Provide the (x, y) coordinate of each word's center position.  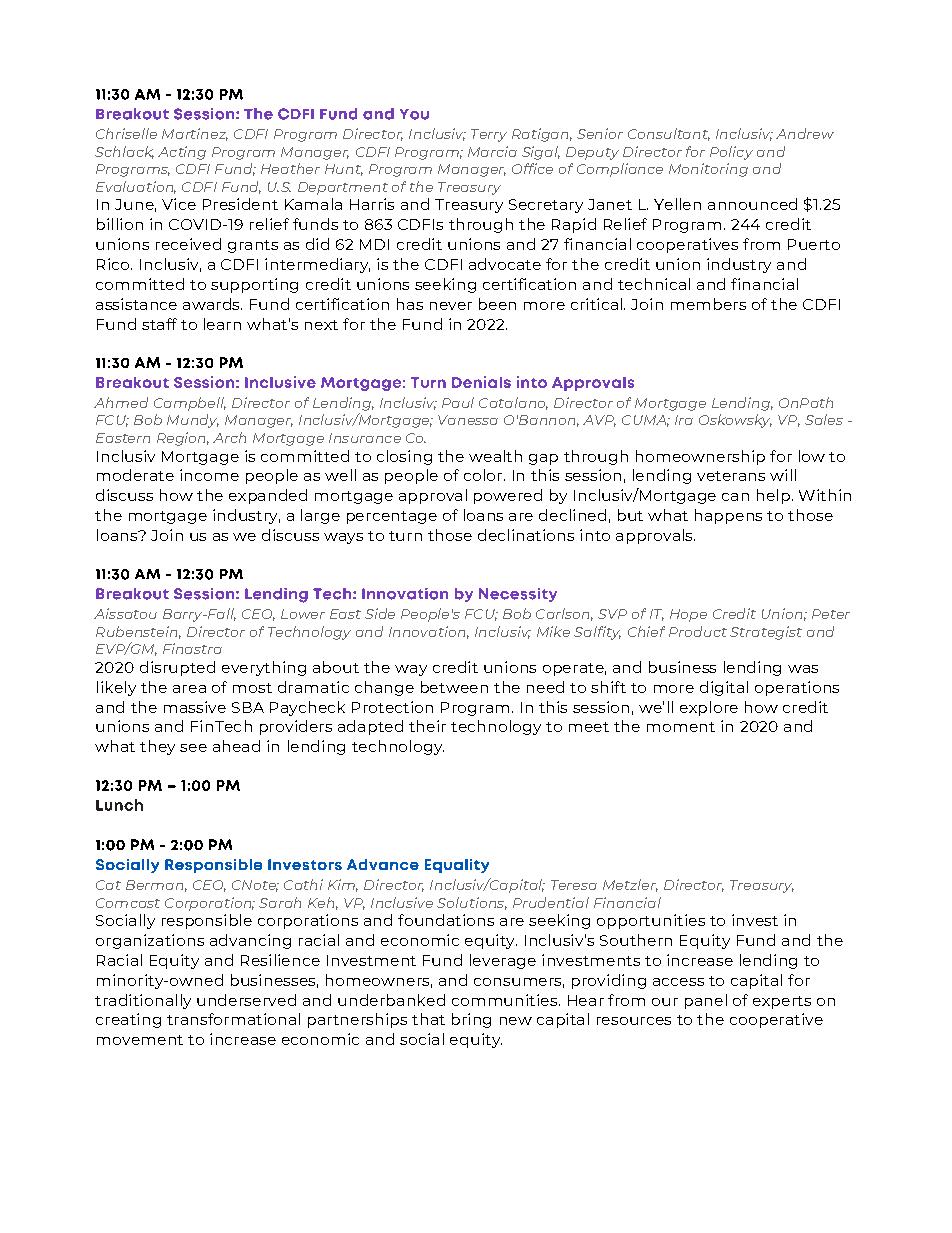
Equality (457, 866)
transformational (233, 1019)
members (708, 304)
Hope (688, 615)
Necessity (518, 595)
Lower (303, 614)
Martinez (195, 134)
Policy (731, 153)
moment (681, 727)
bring (471, 1020)
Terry (489, 135)
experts (782, 1002)
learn (222, 324)
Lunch (119, 805)
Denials (481, 382)
